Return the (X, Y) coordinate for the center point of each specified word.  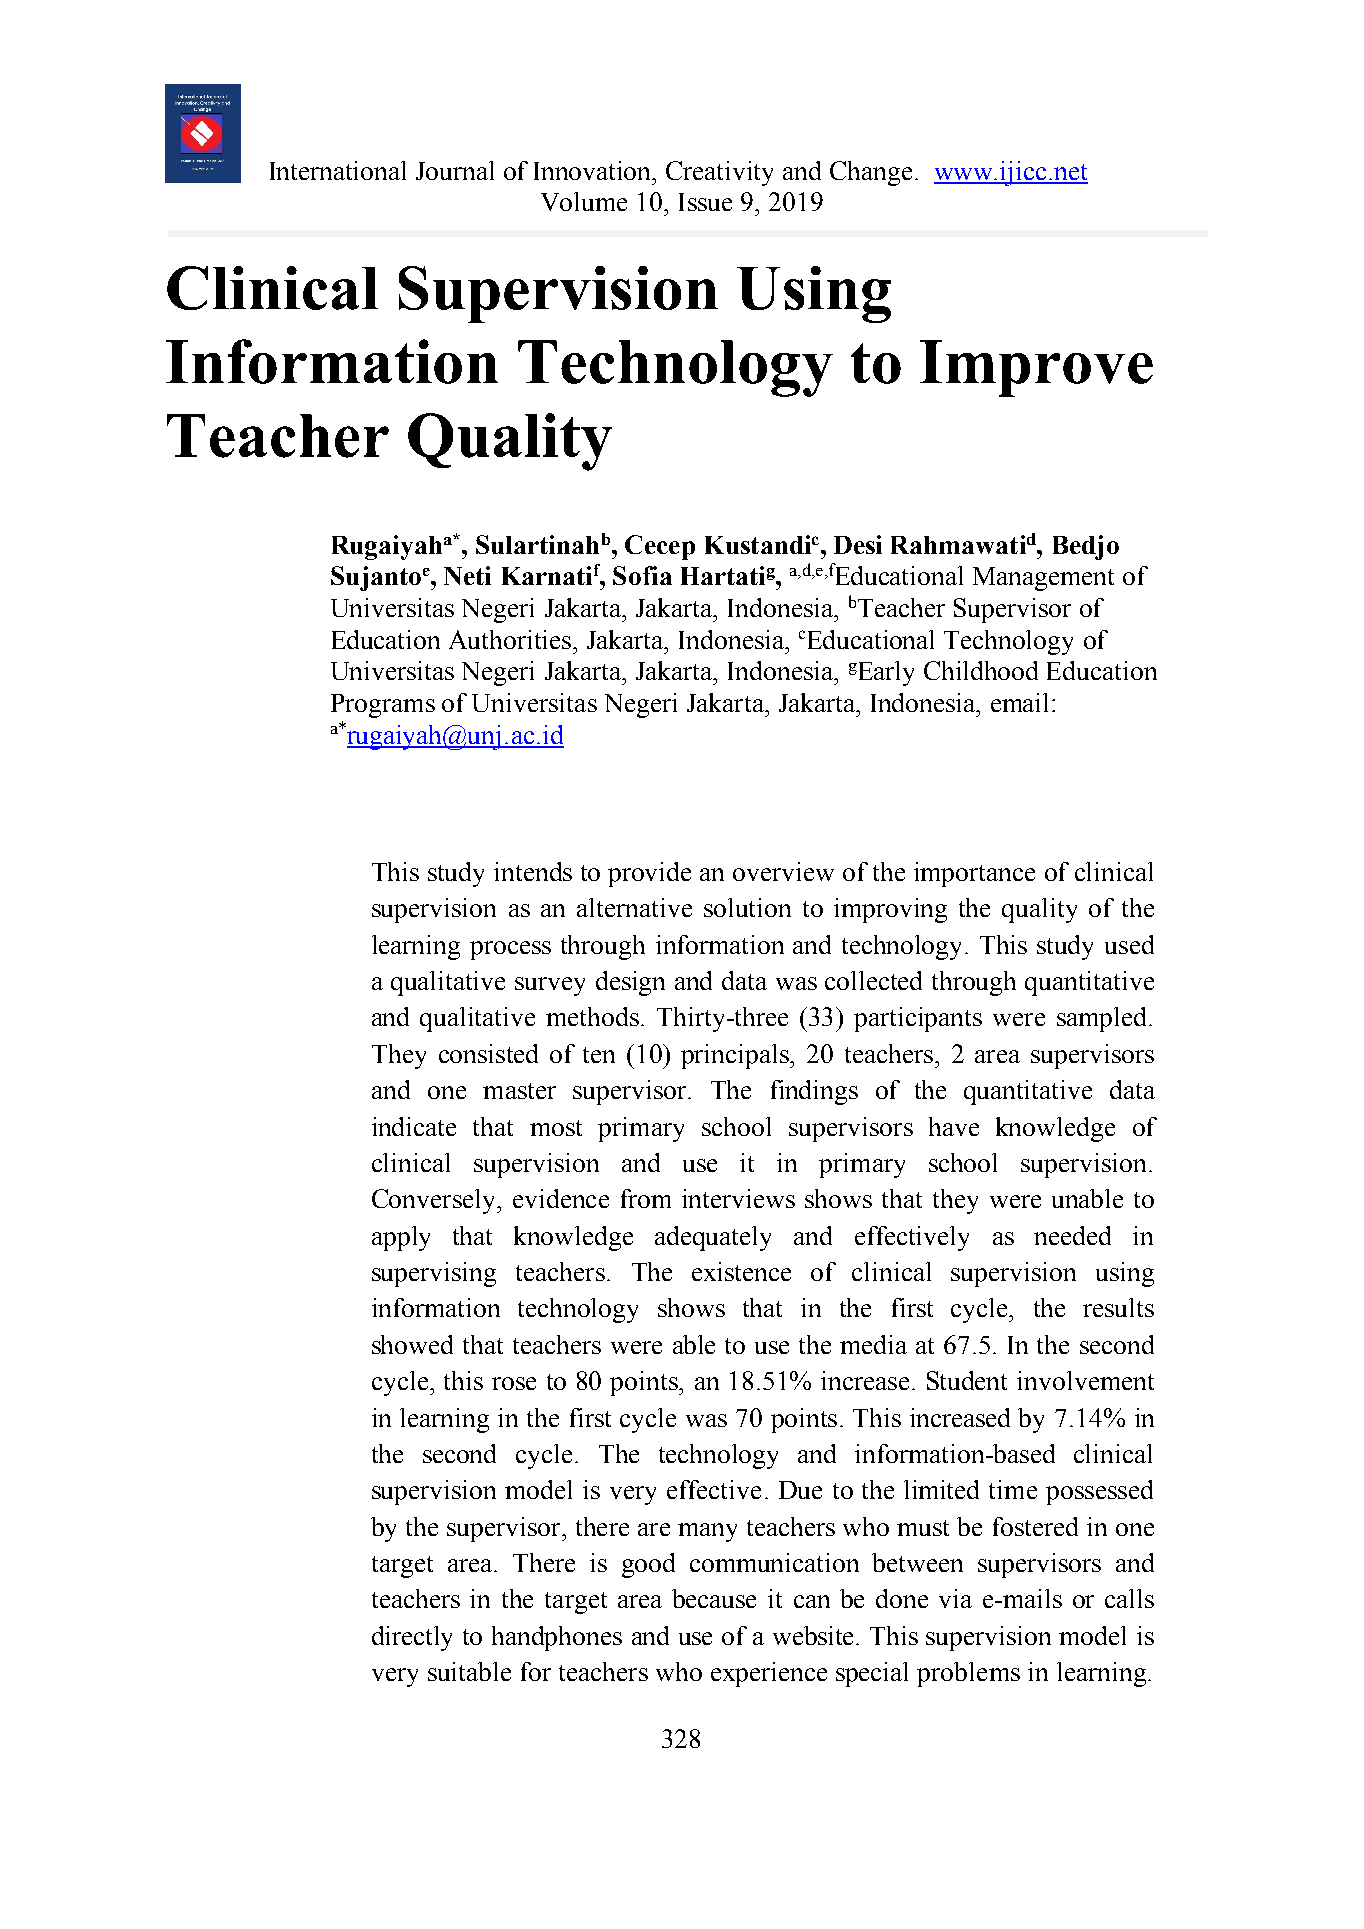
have (954, 1126)
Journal (455, 170)
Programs (383, 706)
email (1022, 702)
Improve (1036, 368)
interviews (738, 1198)
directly (412, 1638)
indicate (414, 1126)
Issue (705, 202)
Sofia (642, 575)
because (714, 1598)
